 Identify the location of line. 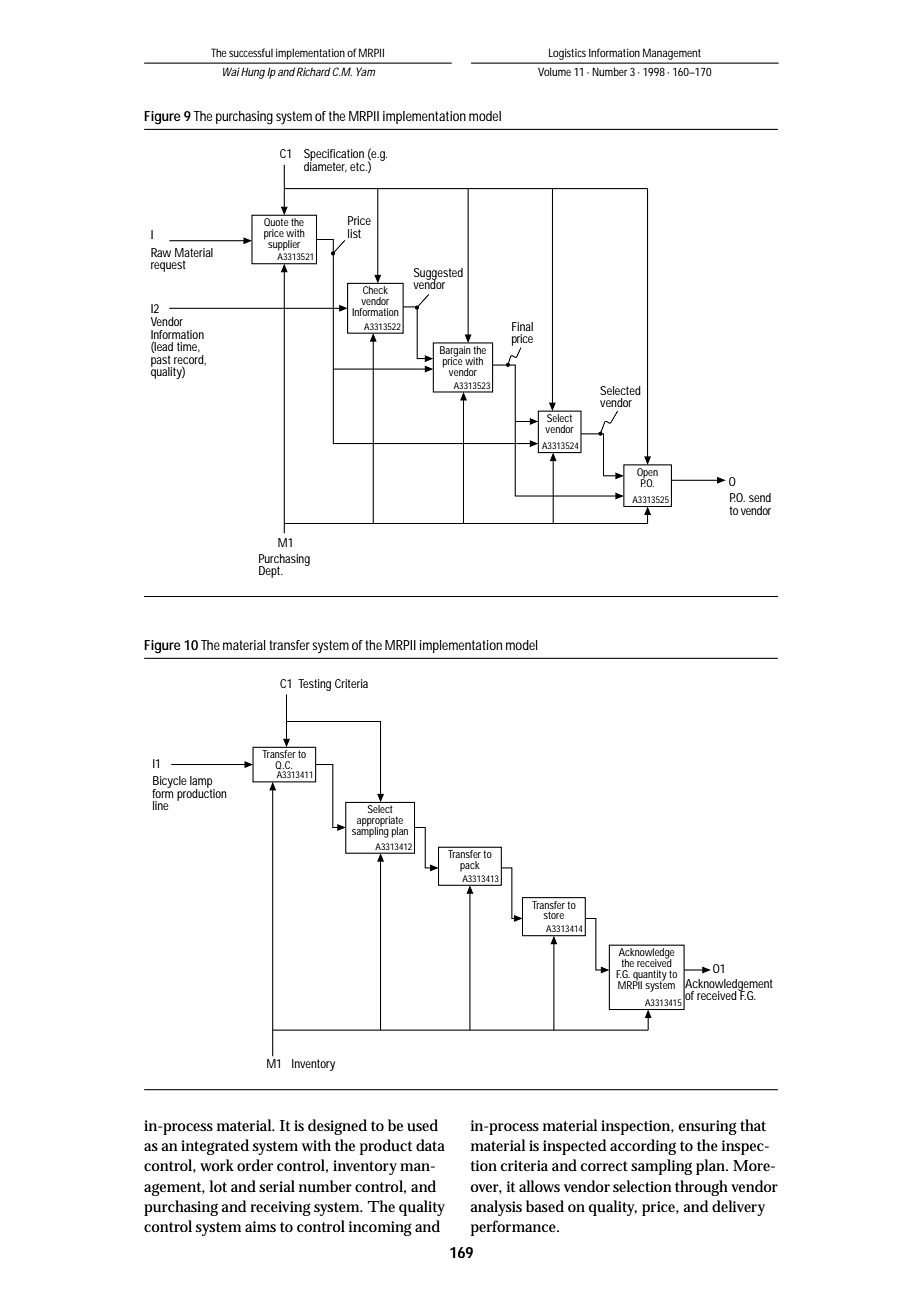
(161, 805).
